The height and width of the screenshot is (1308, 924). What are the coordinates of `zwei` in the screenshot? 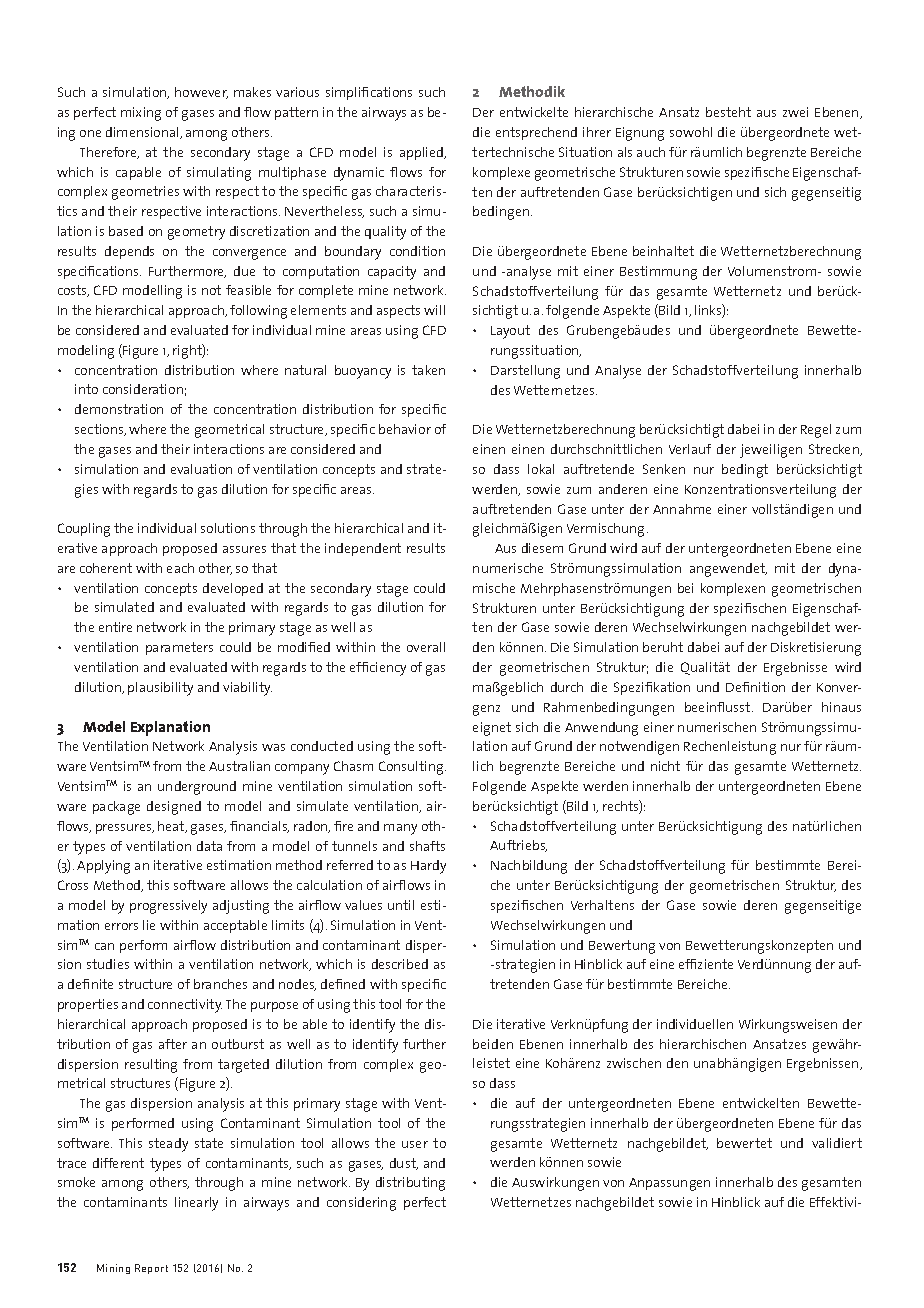 It's located at (795, 112).
